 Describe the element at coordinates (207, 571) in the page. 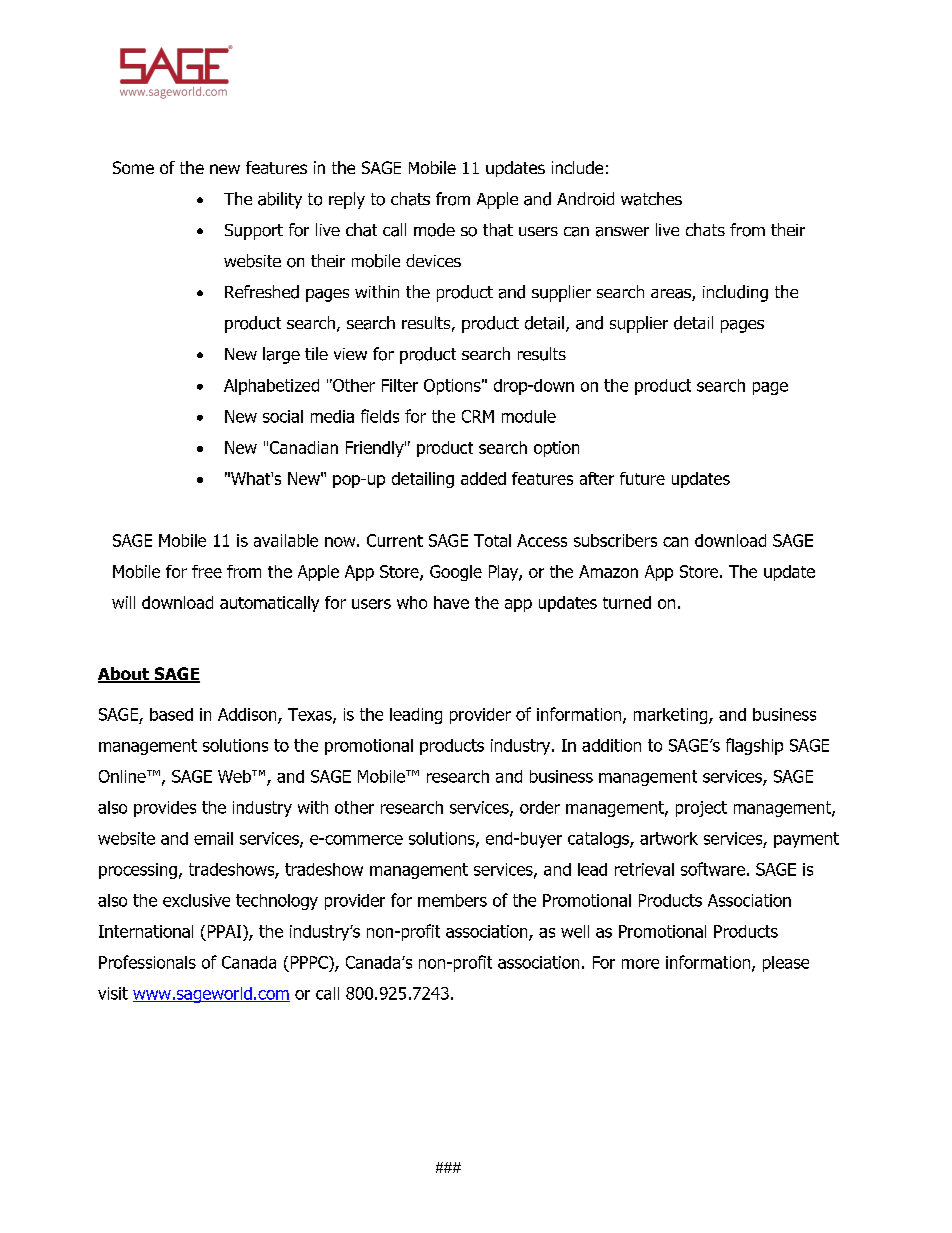

I see `free` at that location.
